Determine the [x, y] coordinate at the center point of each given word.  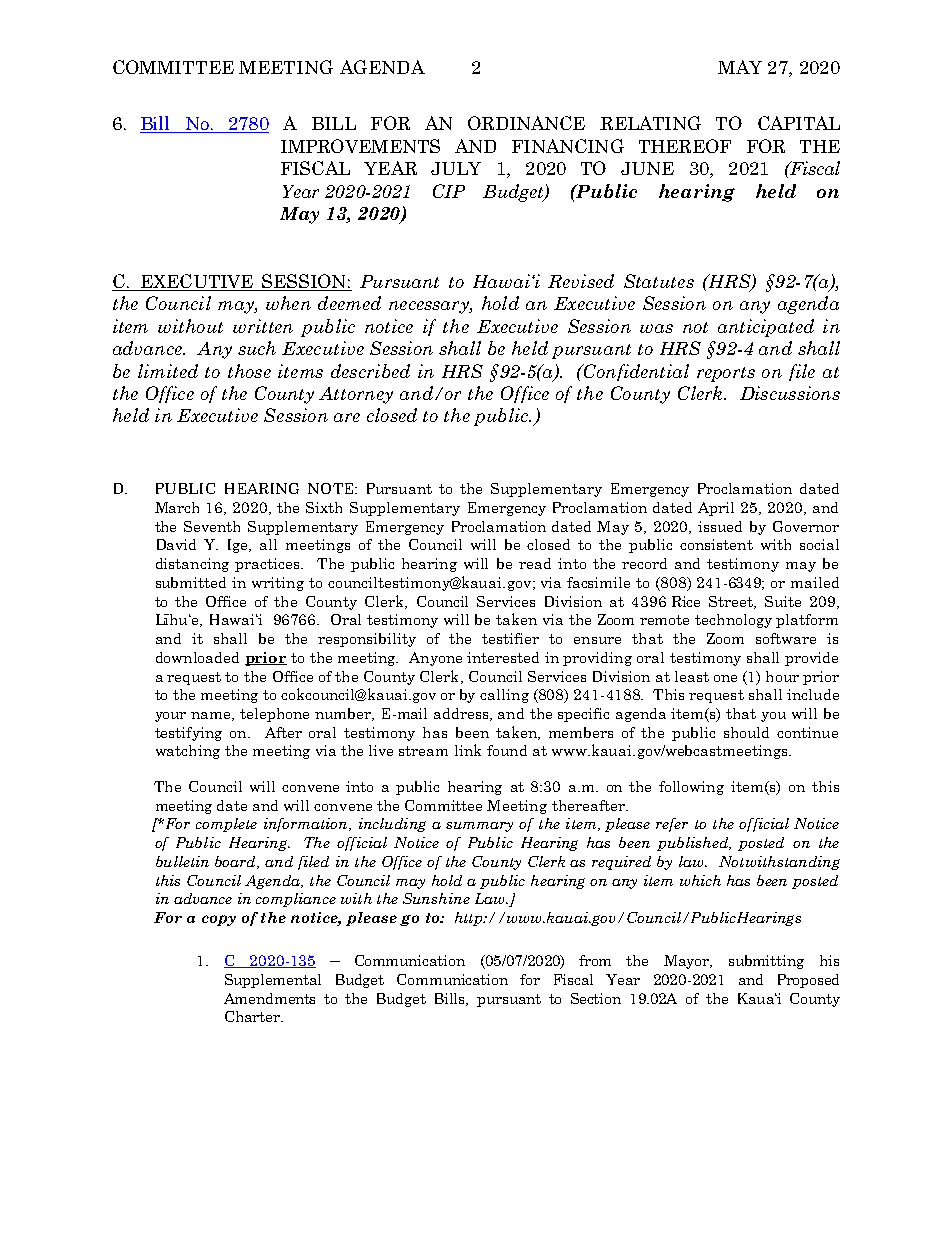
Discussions [790, 393]
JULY [456, 168]
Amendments [269, 998]
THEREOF [685, 146]
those [249, 371]
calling [504, 696]
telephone [274, 715]
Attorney [356, 395]
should [746, 732]
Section [596, 998]
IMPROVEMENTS [360, 146]
